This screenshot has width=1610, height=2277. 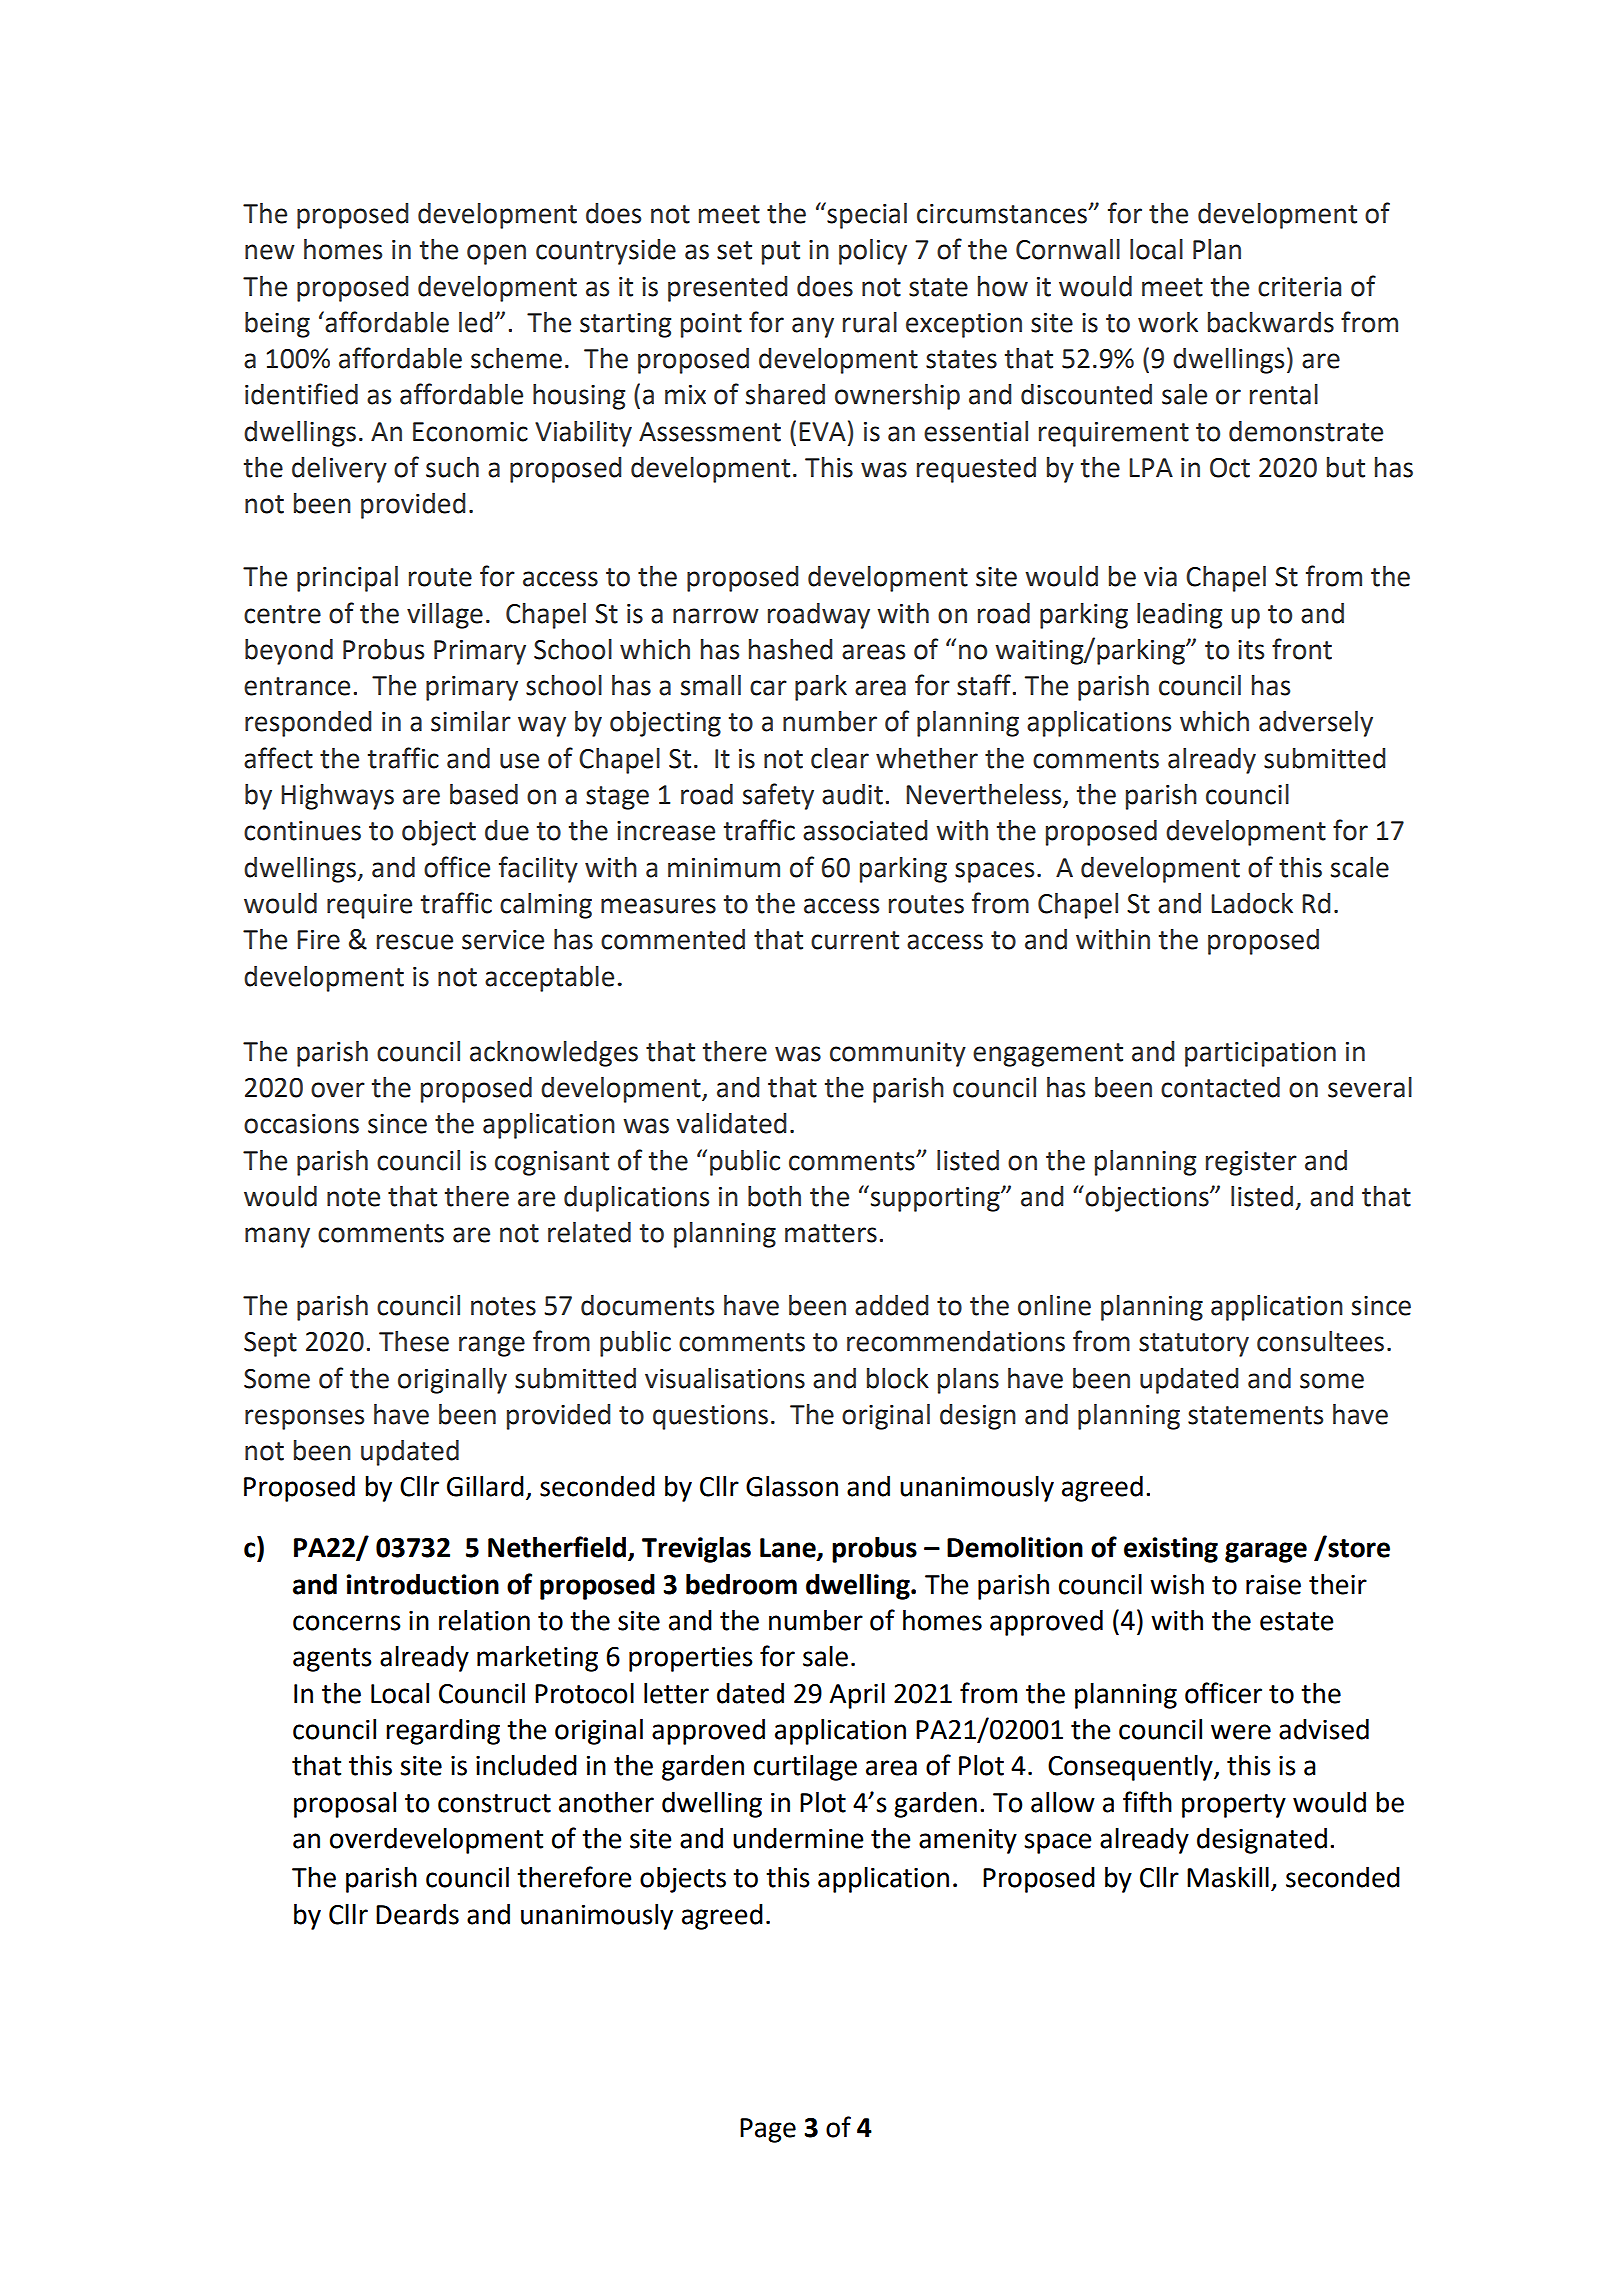 What do you see at coordinates (781, 253) in the screenshot?
I see `put` at bounding box center [781, 253].
